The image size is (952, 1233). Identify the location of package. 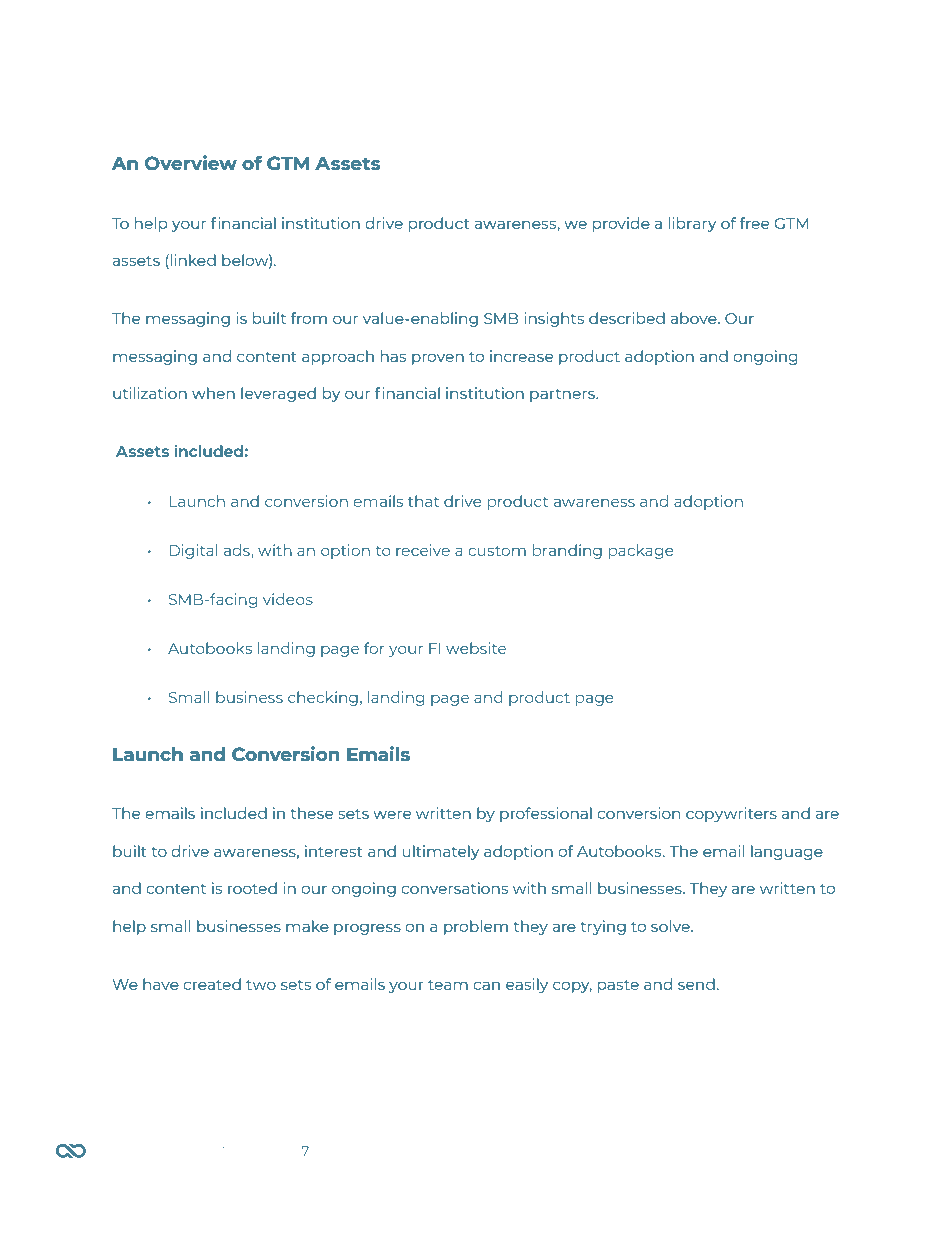
(641, 551).
